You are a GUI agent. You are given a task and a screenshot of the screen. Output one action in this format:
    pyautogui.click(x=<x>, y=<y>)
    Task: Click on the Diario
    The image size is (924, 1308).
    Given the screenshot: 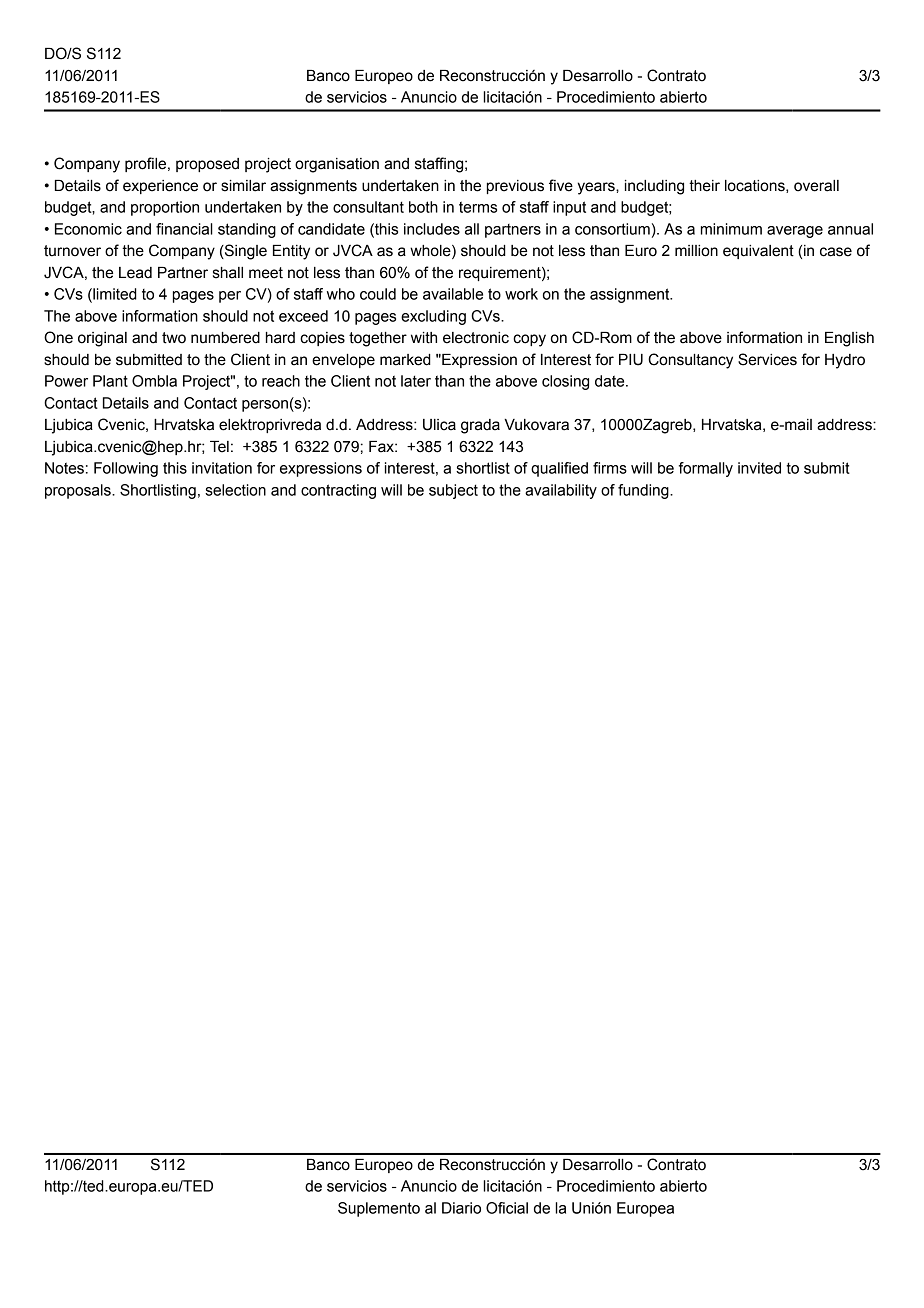 What is the action you would take?
    pyautogui.click(x=461, y=1208)
